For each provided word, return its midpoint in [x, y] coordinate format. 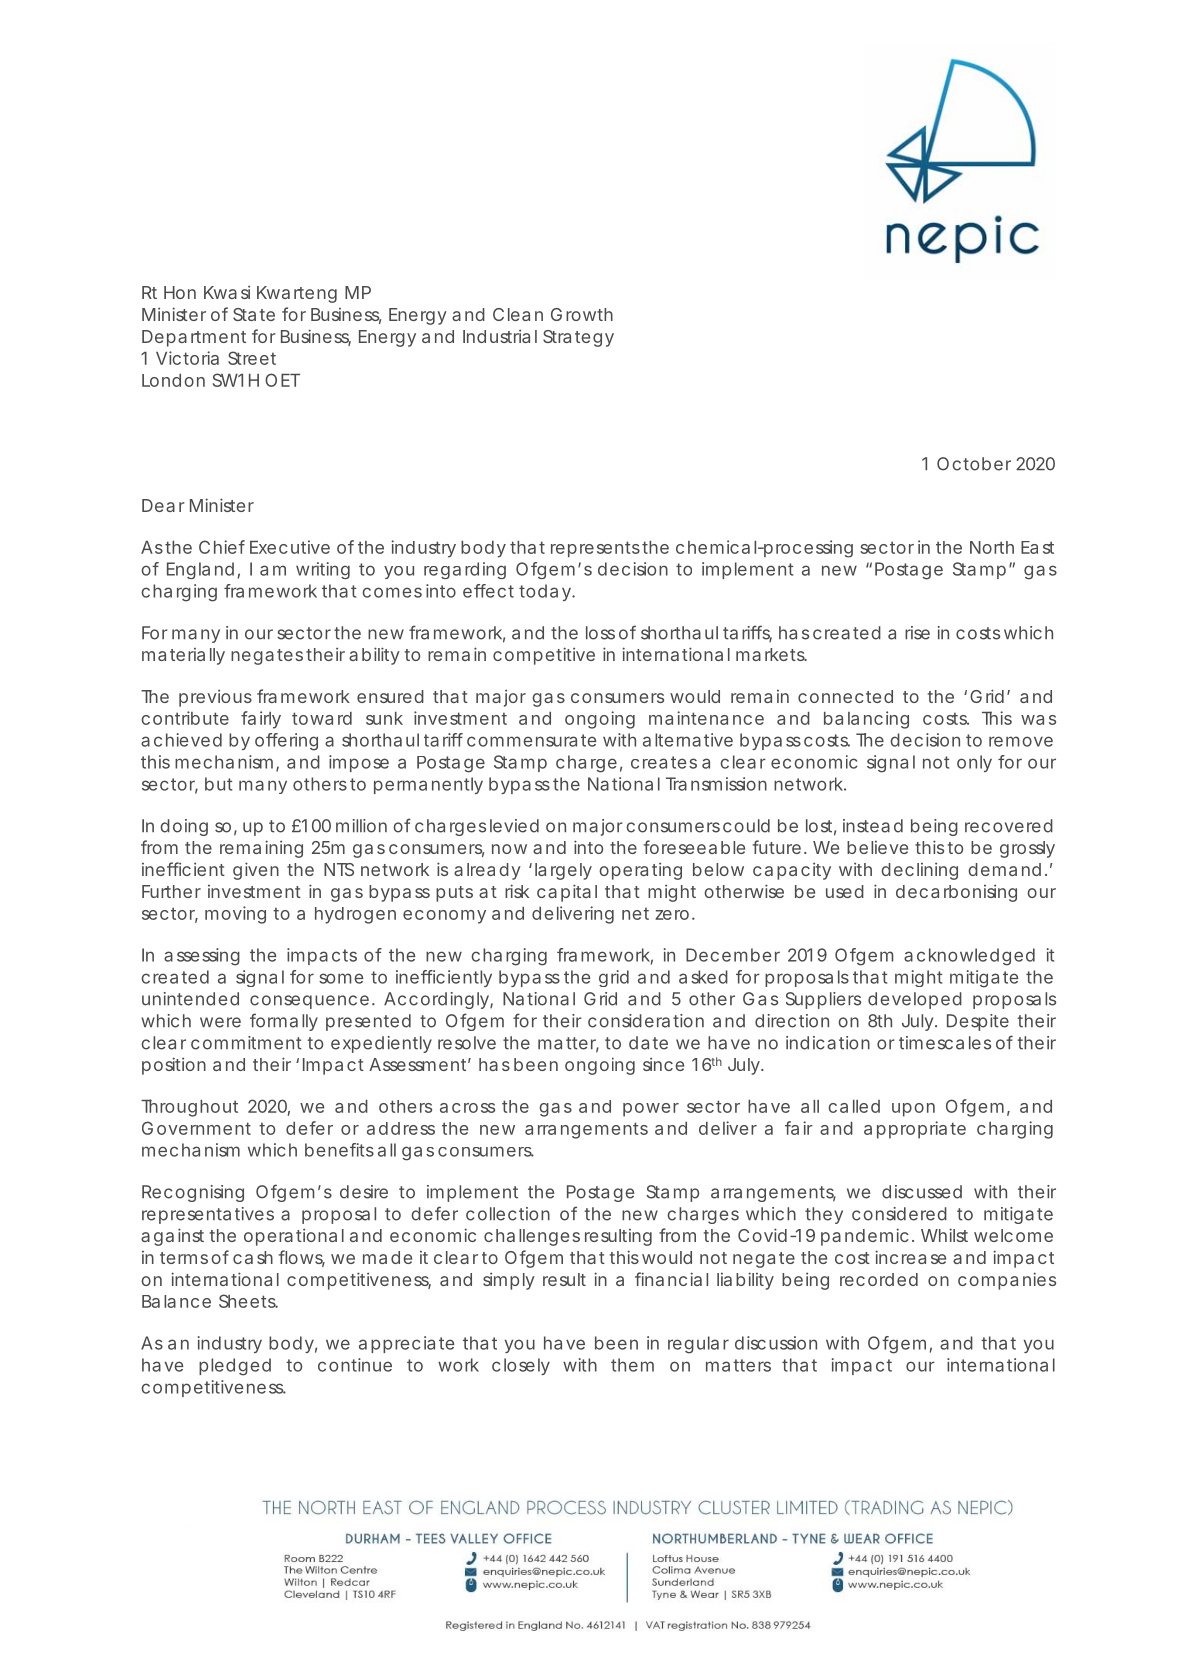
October [974, 464]
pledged [235, 1367]
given [256, 871]
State [254, 314]
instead [873, 826]
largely [563, 871]
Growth [582, 314]
